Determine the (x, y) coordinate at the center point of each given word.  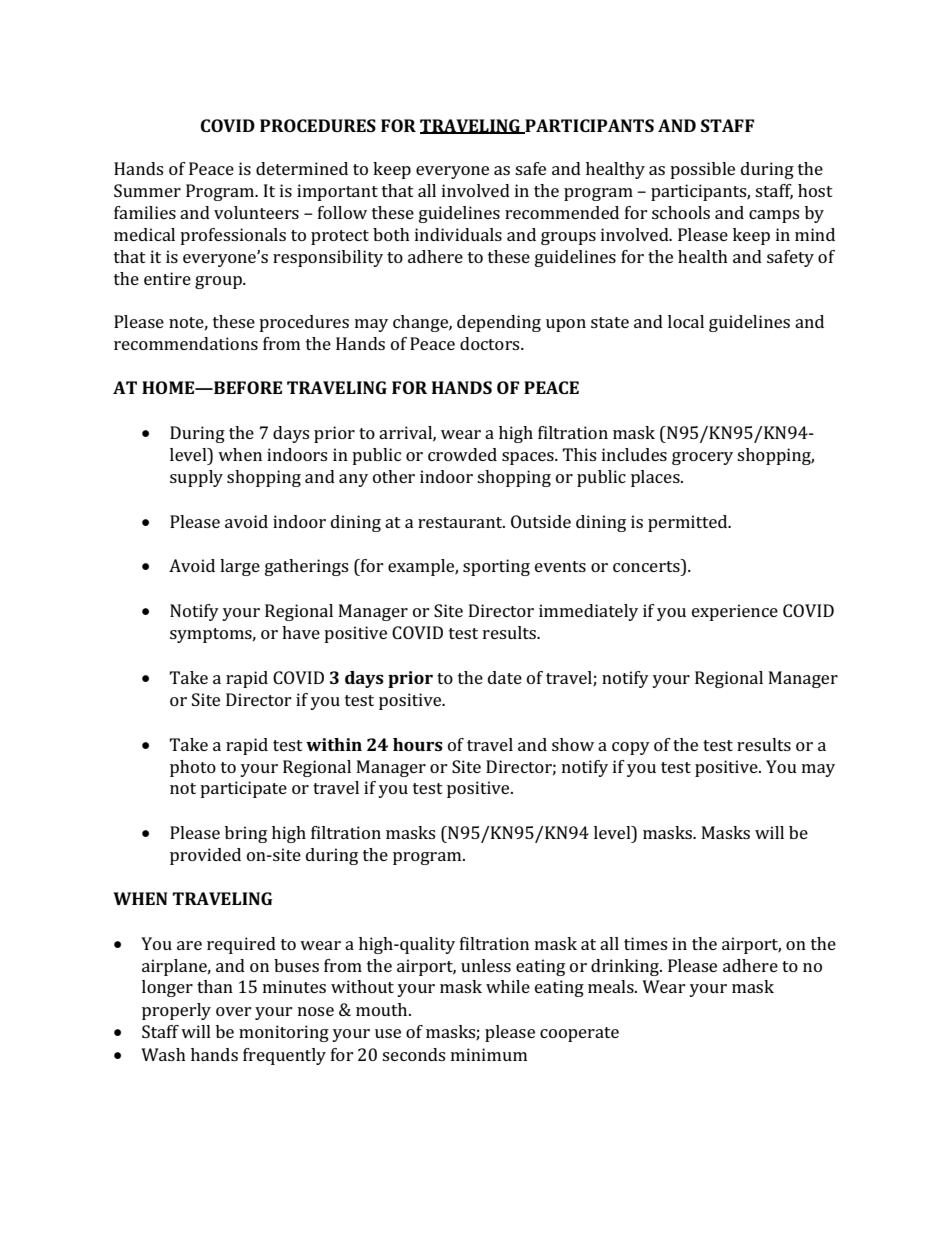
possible (702, 170)
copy (631, 748)
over (234, 1011)
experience (735, 612)
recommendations (186, 343)
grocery (702, 458)
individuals (458, 234)
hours (418, 744)
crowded (462, 454)
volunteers (256, 212)
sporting (496, 567)
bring (246, 834)
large (240, 567)
